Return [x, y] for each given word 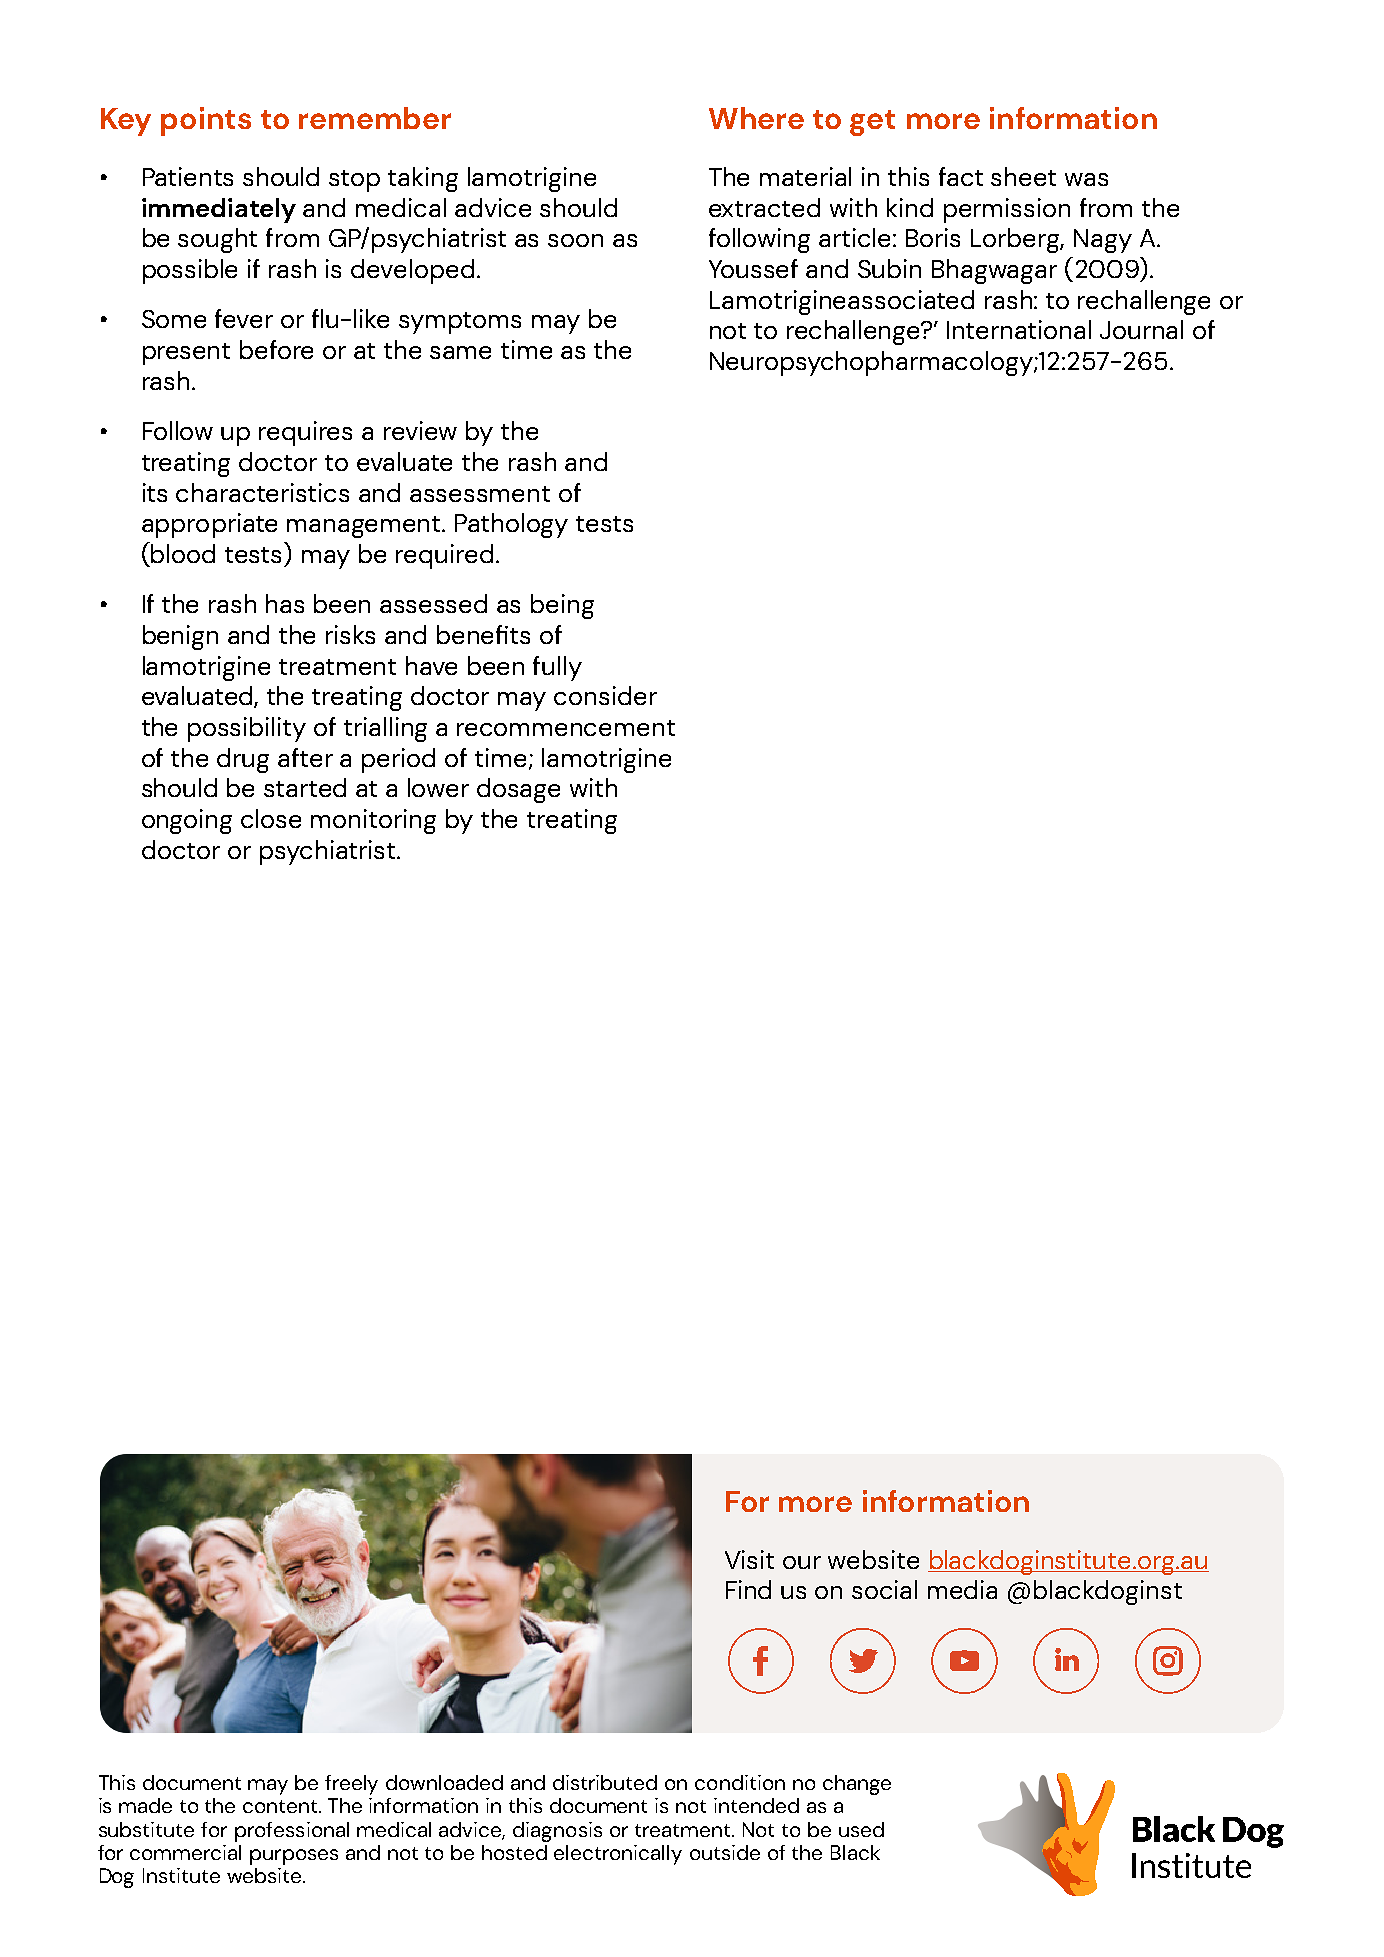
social [884, 1589]
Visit [749, 1559]
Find [748, 1589]
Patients [188, 176]
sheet [1023, 176]
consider [605, 695]
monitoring [373, 821]
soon [575, 240]
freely [351, 1785]
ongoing [187, 821]
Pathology [511, 525]
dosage [518, 790]
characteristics [262, 492]
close [271, 818]
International [1019, 329]
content [281, 1806]
